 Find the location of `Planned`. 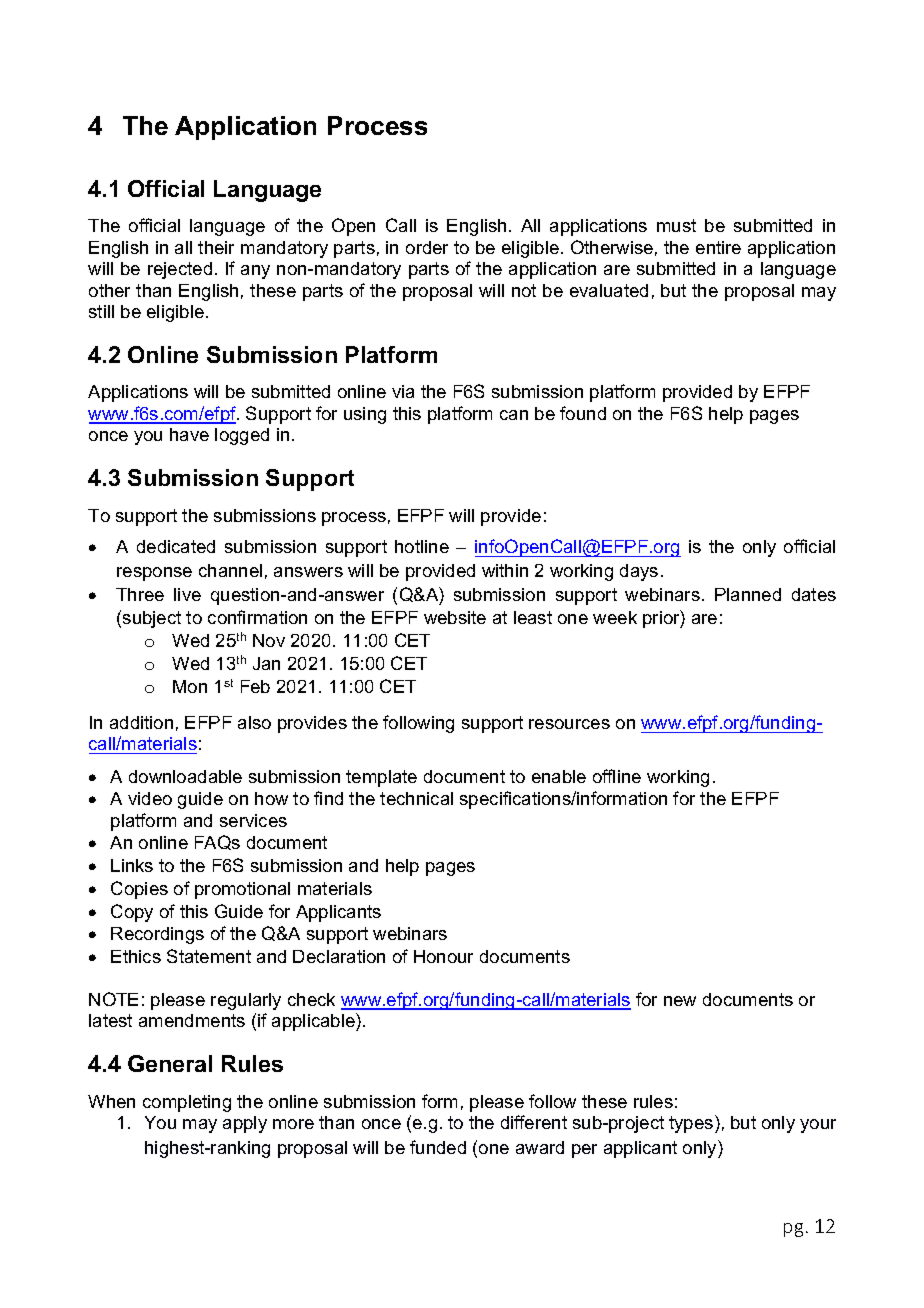

Planned is located at coordinates (748, 594).
